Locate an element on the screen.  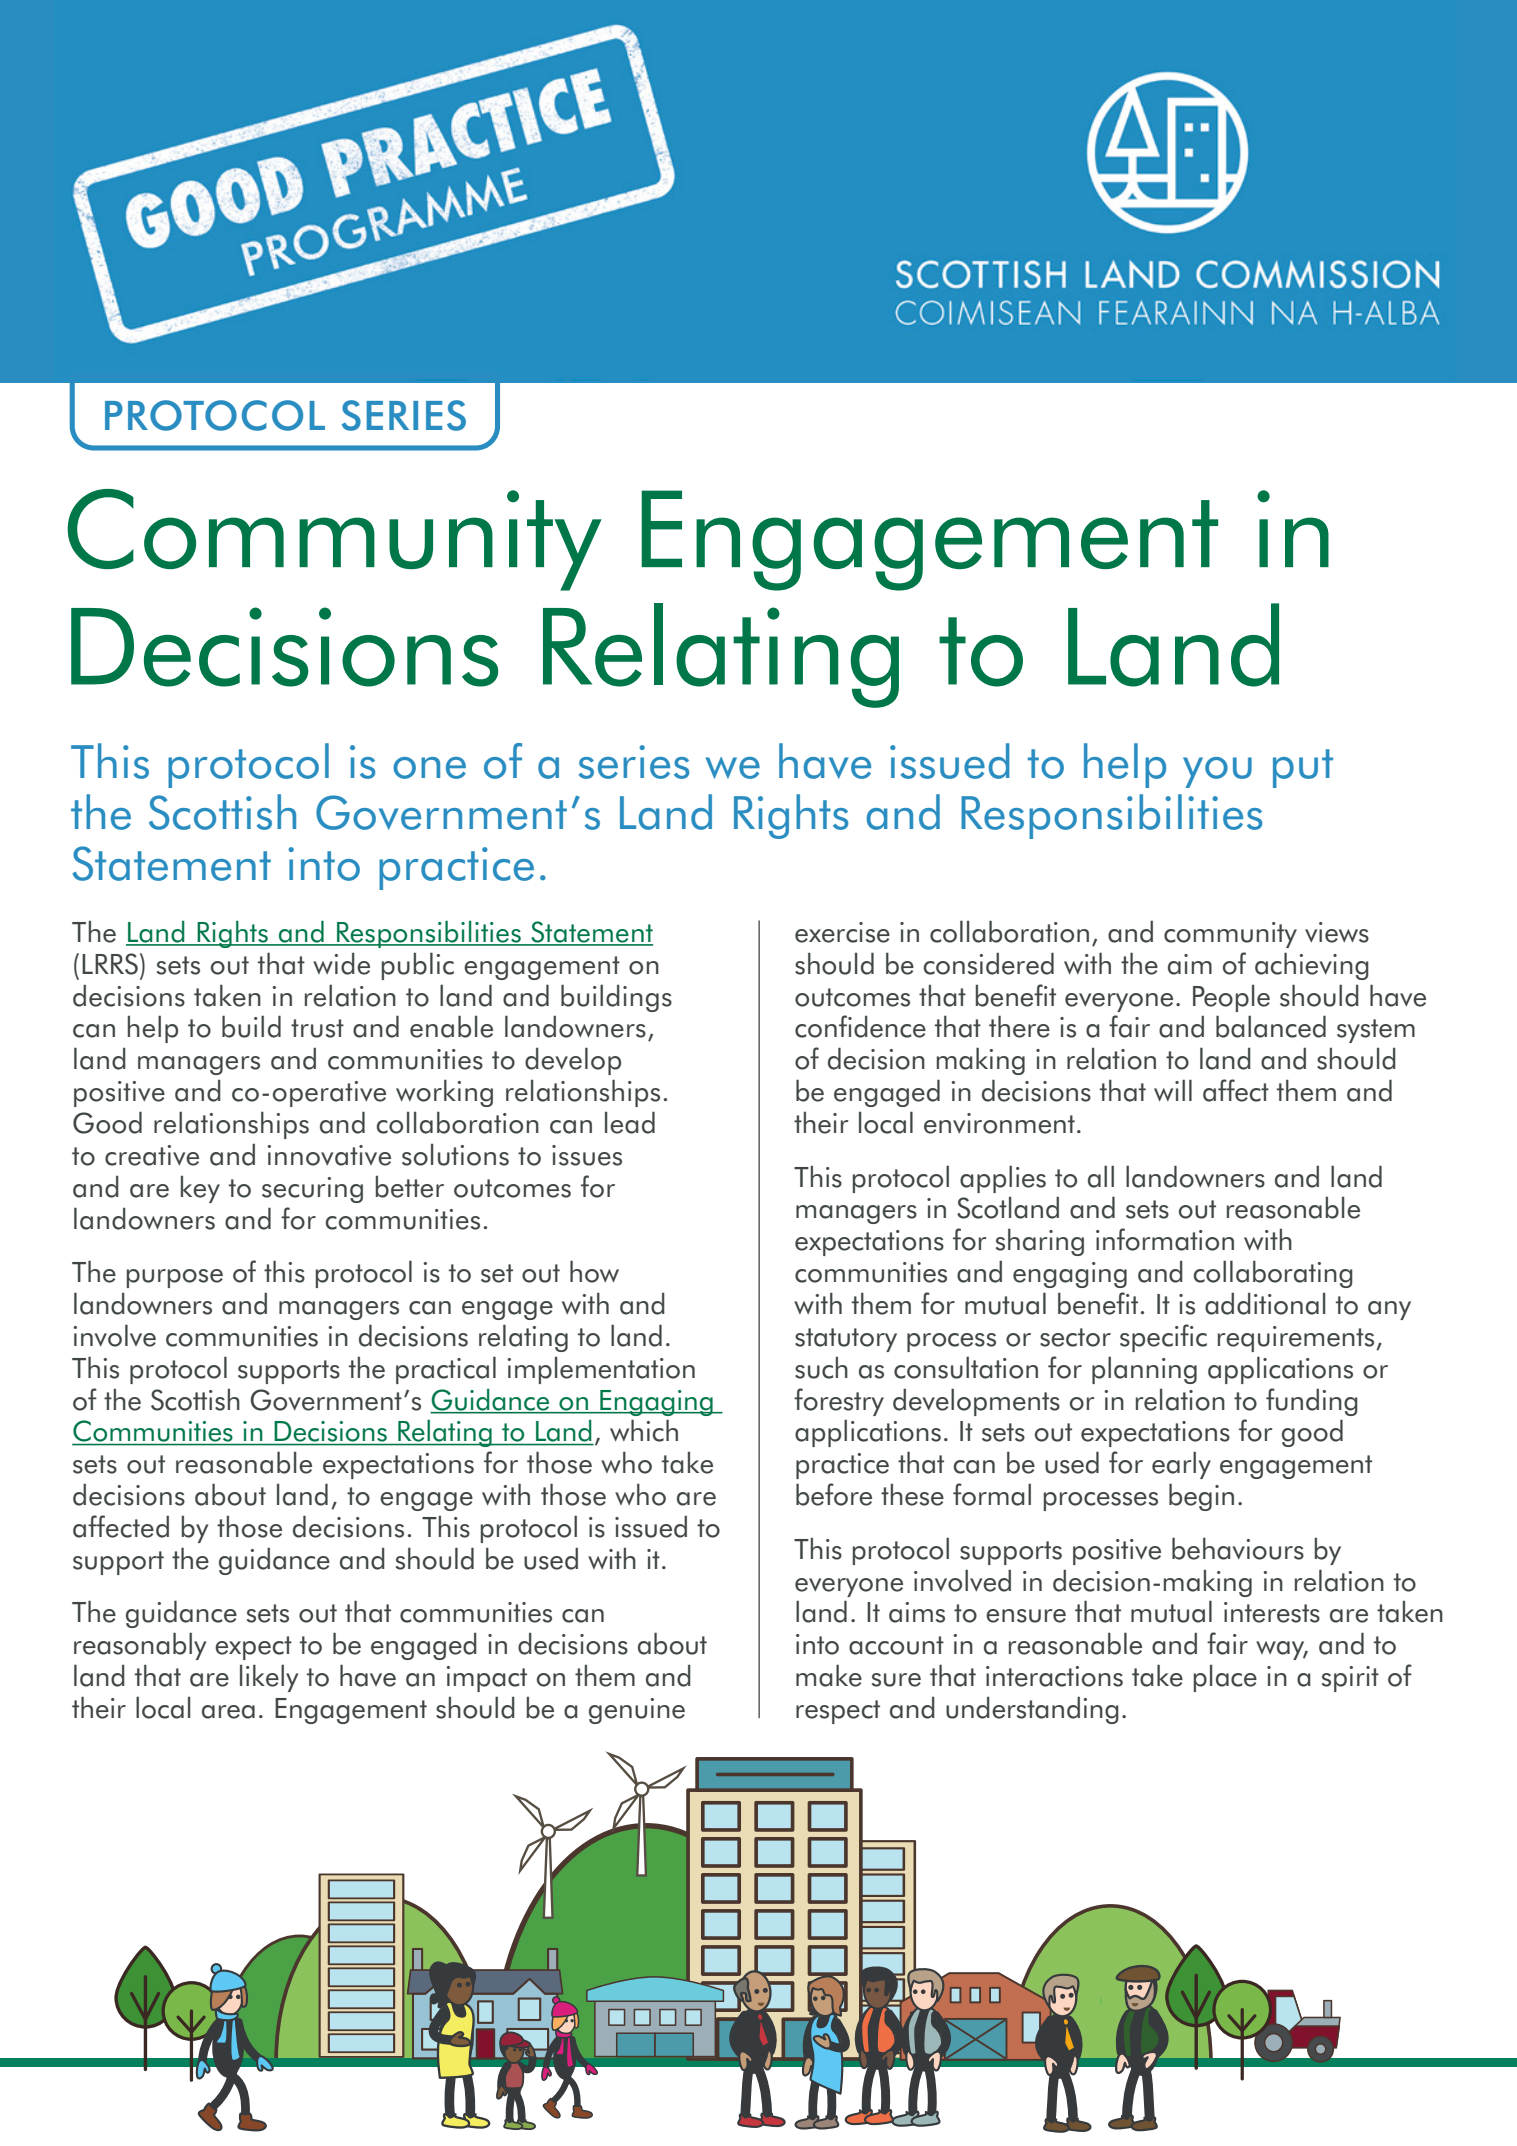
practical is located at coordinates (446, 1370).
